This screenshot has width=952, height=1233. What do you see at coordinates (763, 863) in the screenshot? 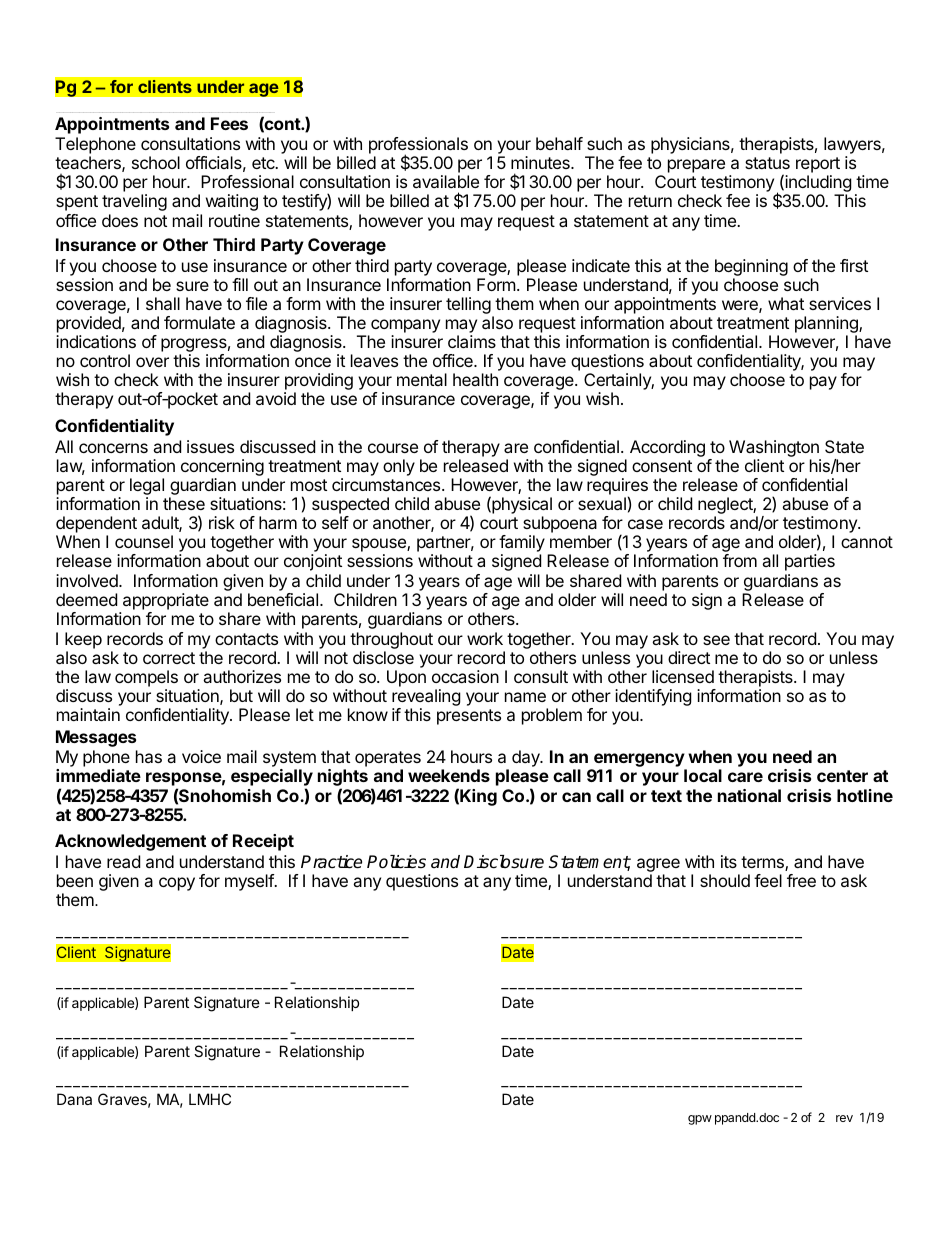
I see `terms` at bounding box center [763, 863].
